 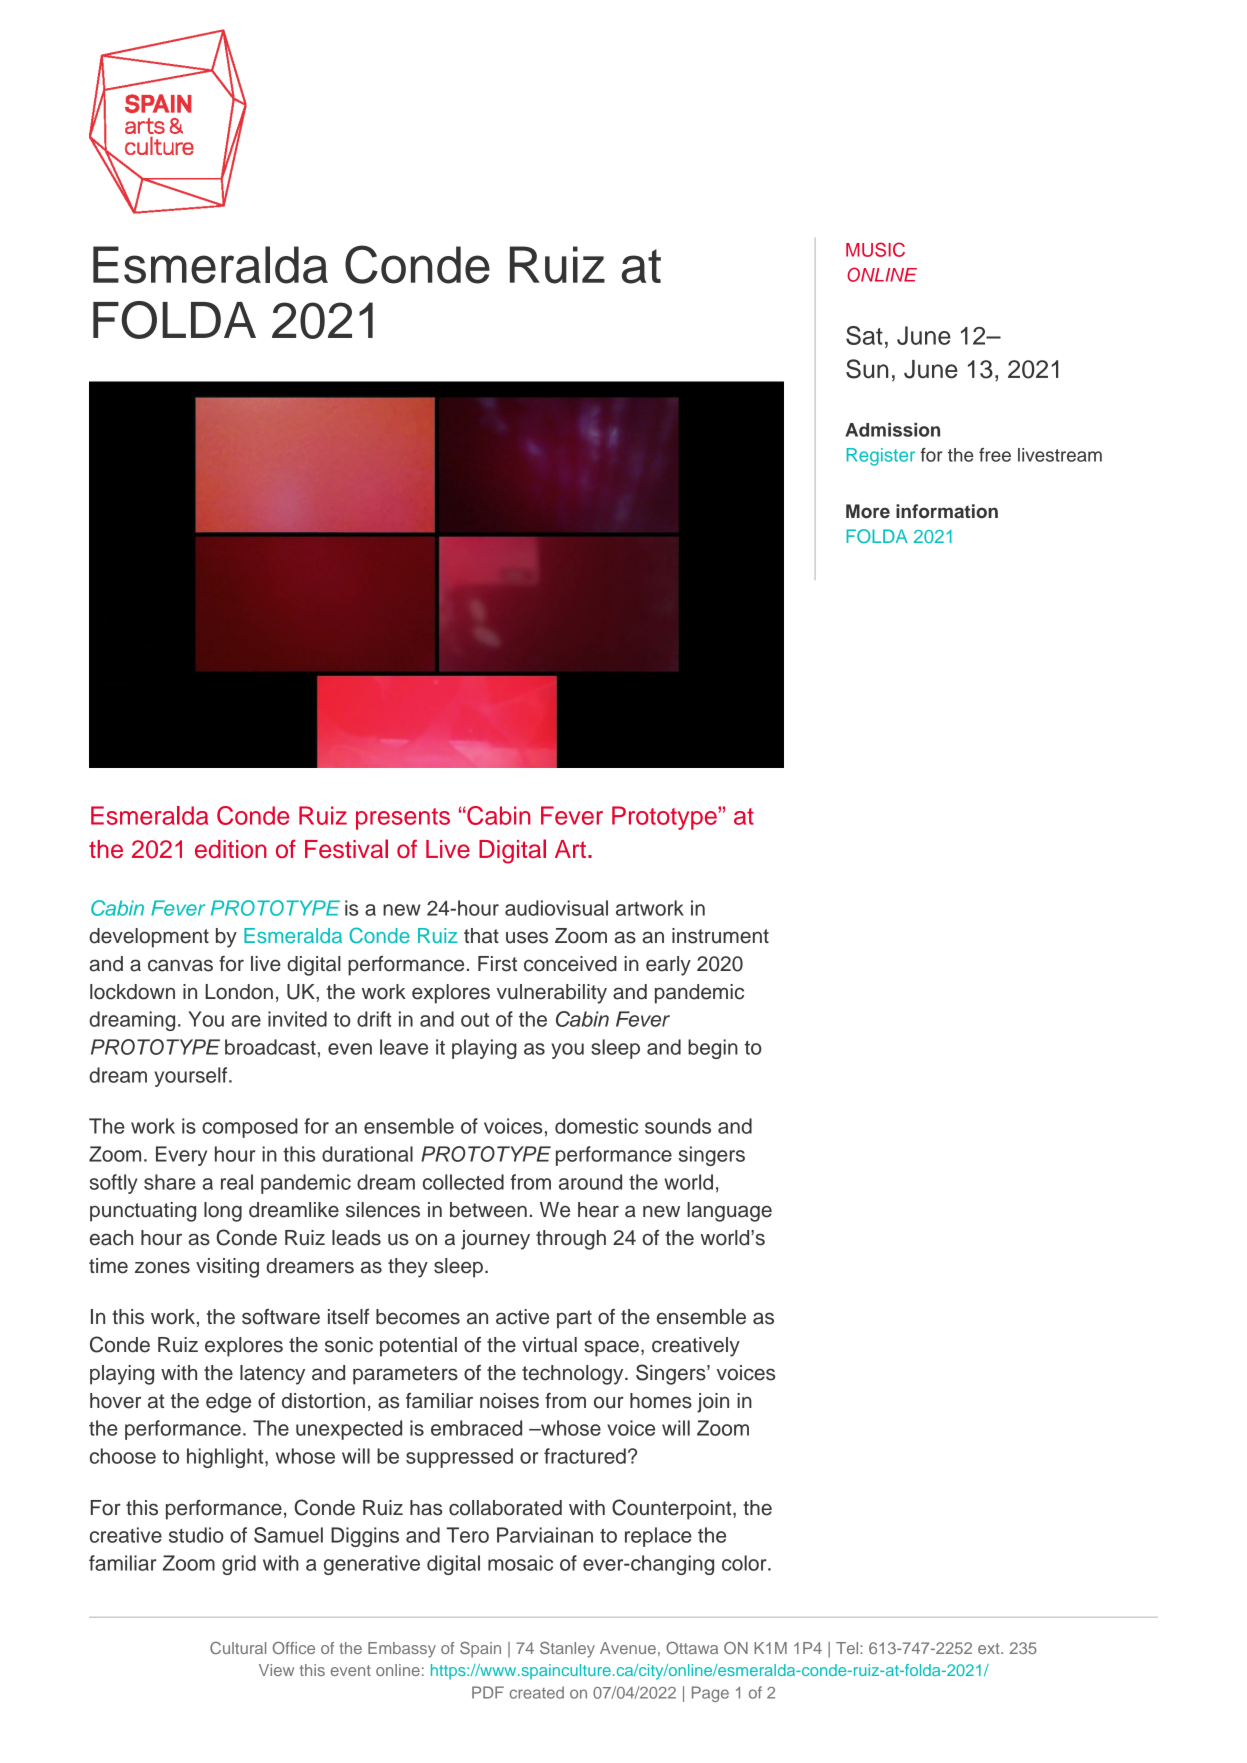 What do you see at coordinates (239, 992) in the screenshot?
I see `London` at bounding box center [239, 992].
